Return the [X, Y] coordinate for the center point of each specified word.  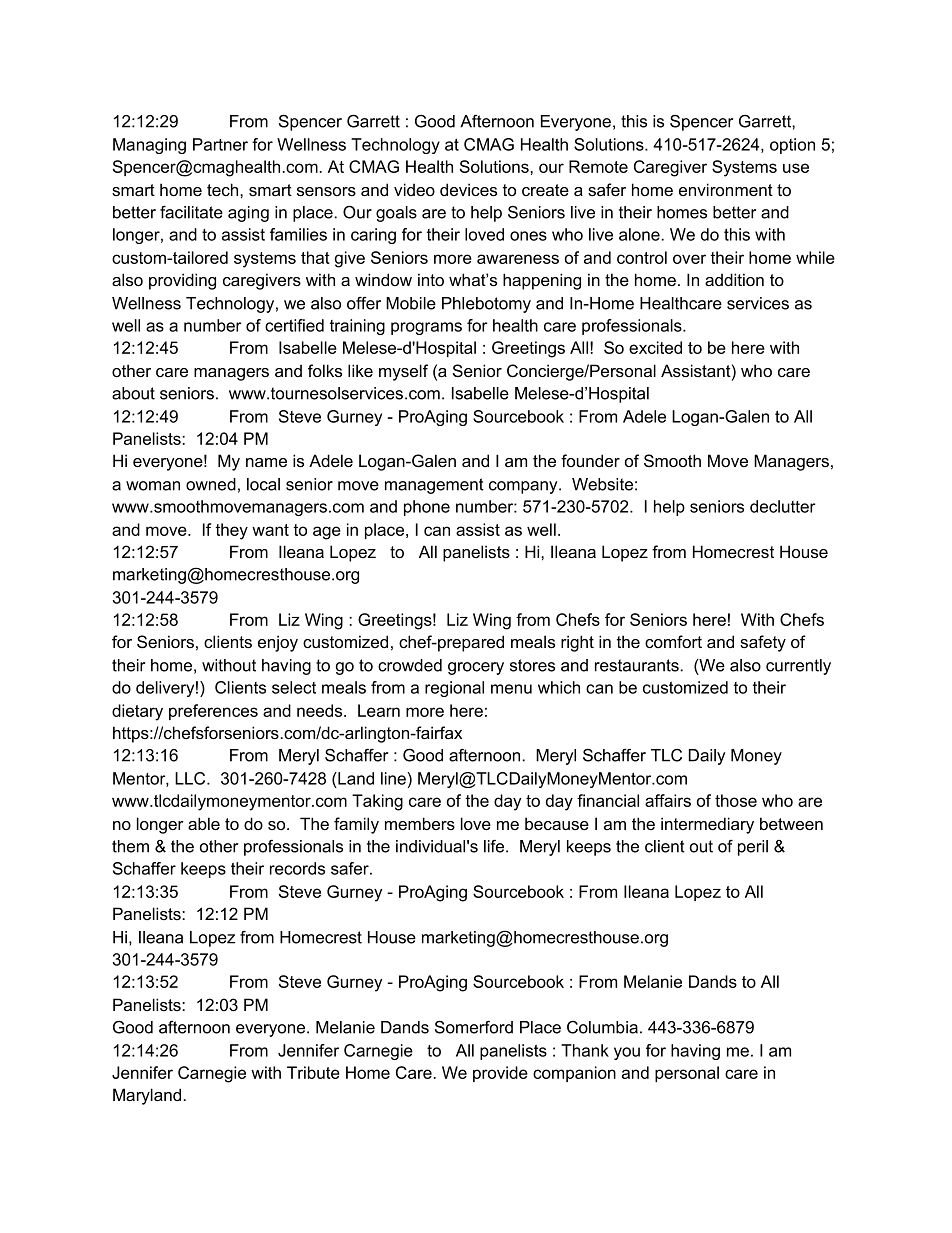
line [393, 778]
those [736, 800]
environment [726, 189]
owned [211, 484]
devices [468, 189]
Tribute [313, 1072]
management [434, 486]
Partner [220, 144]
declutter [783, 506]
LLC [191, 778]
